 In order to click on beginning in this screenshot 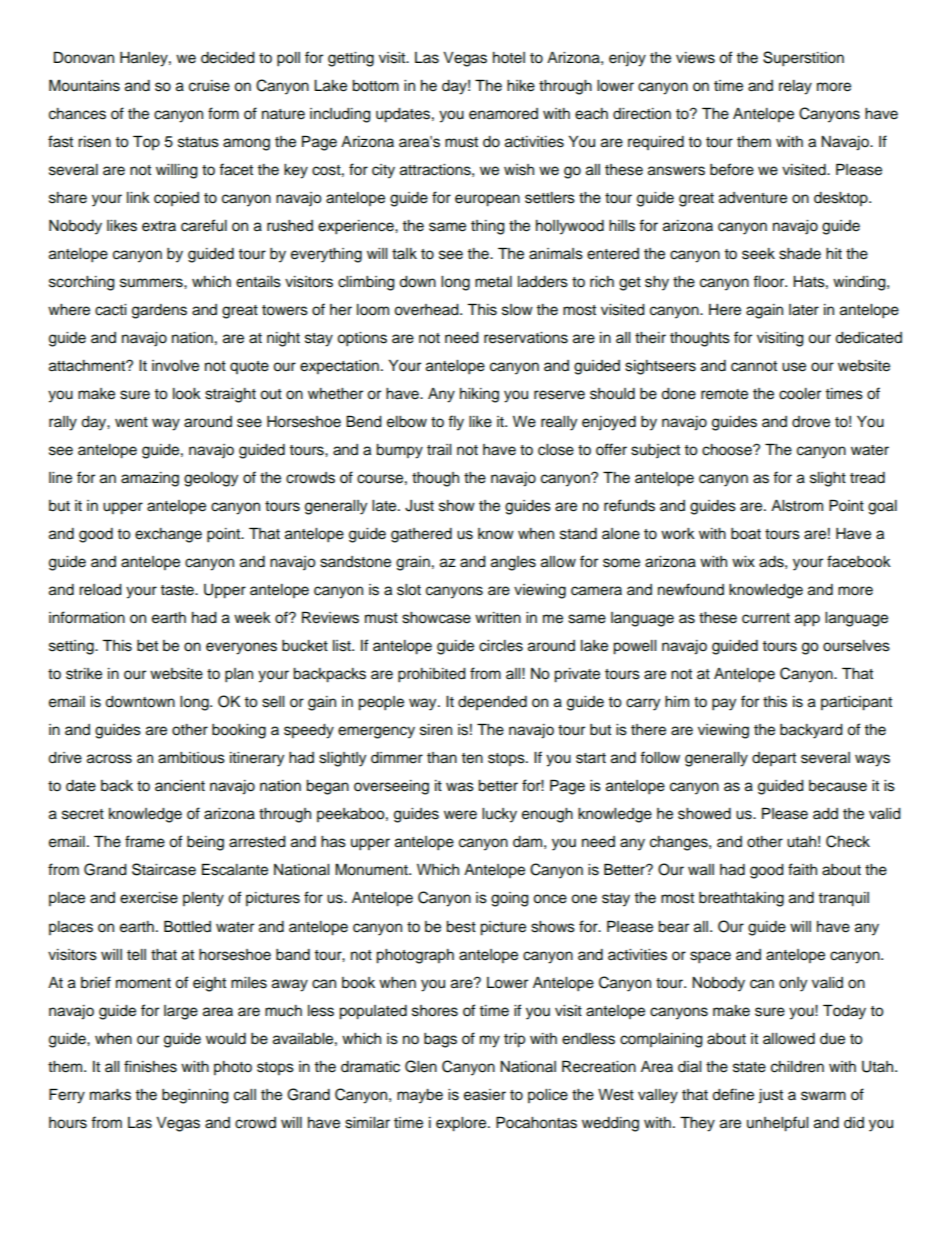, I will do `click(195, 1096)`.
